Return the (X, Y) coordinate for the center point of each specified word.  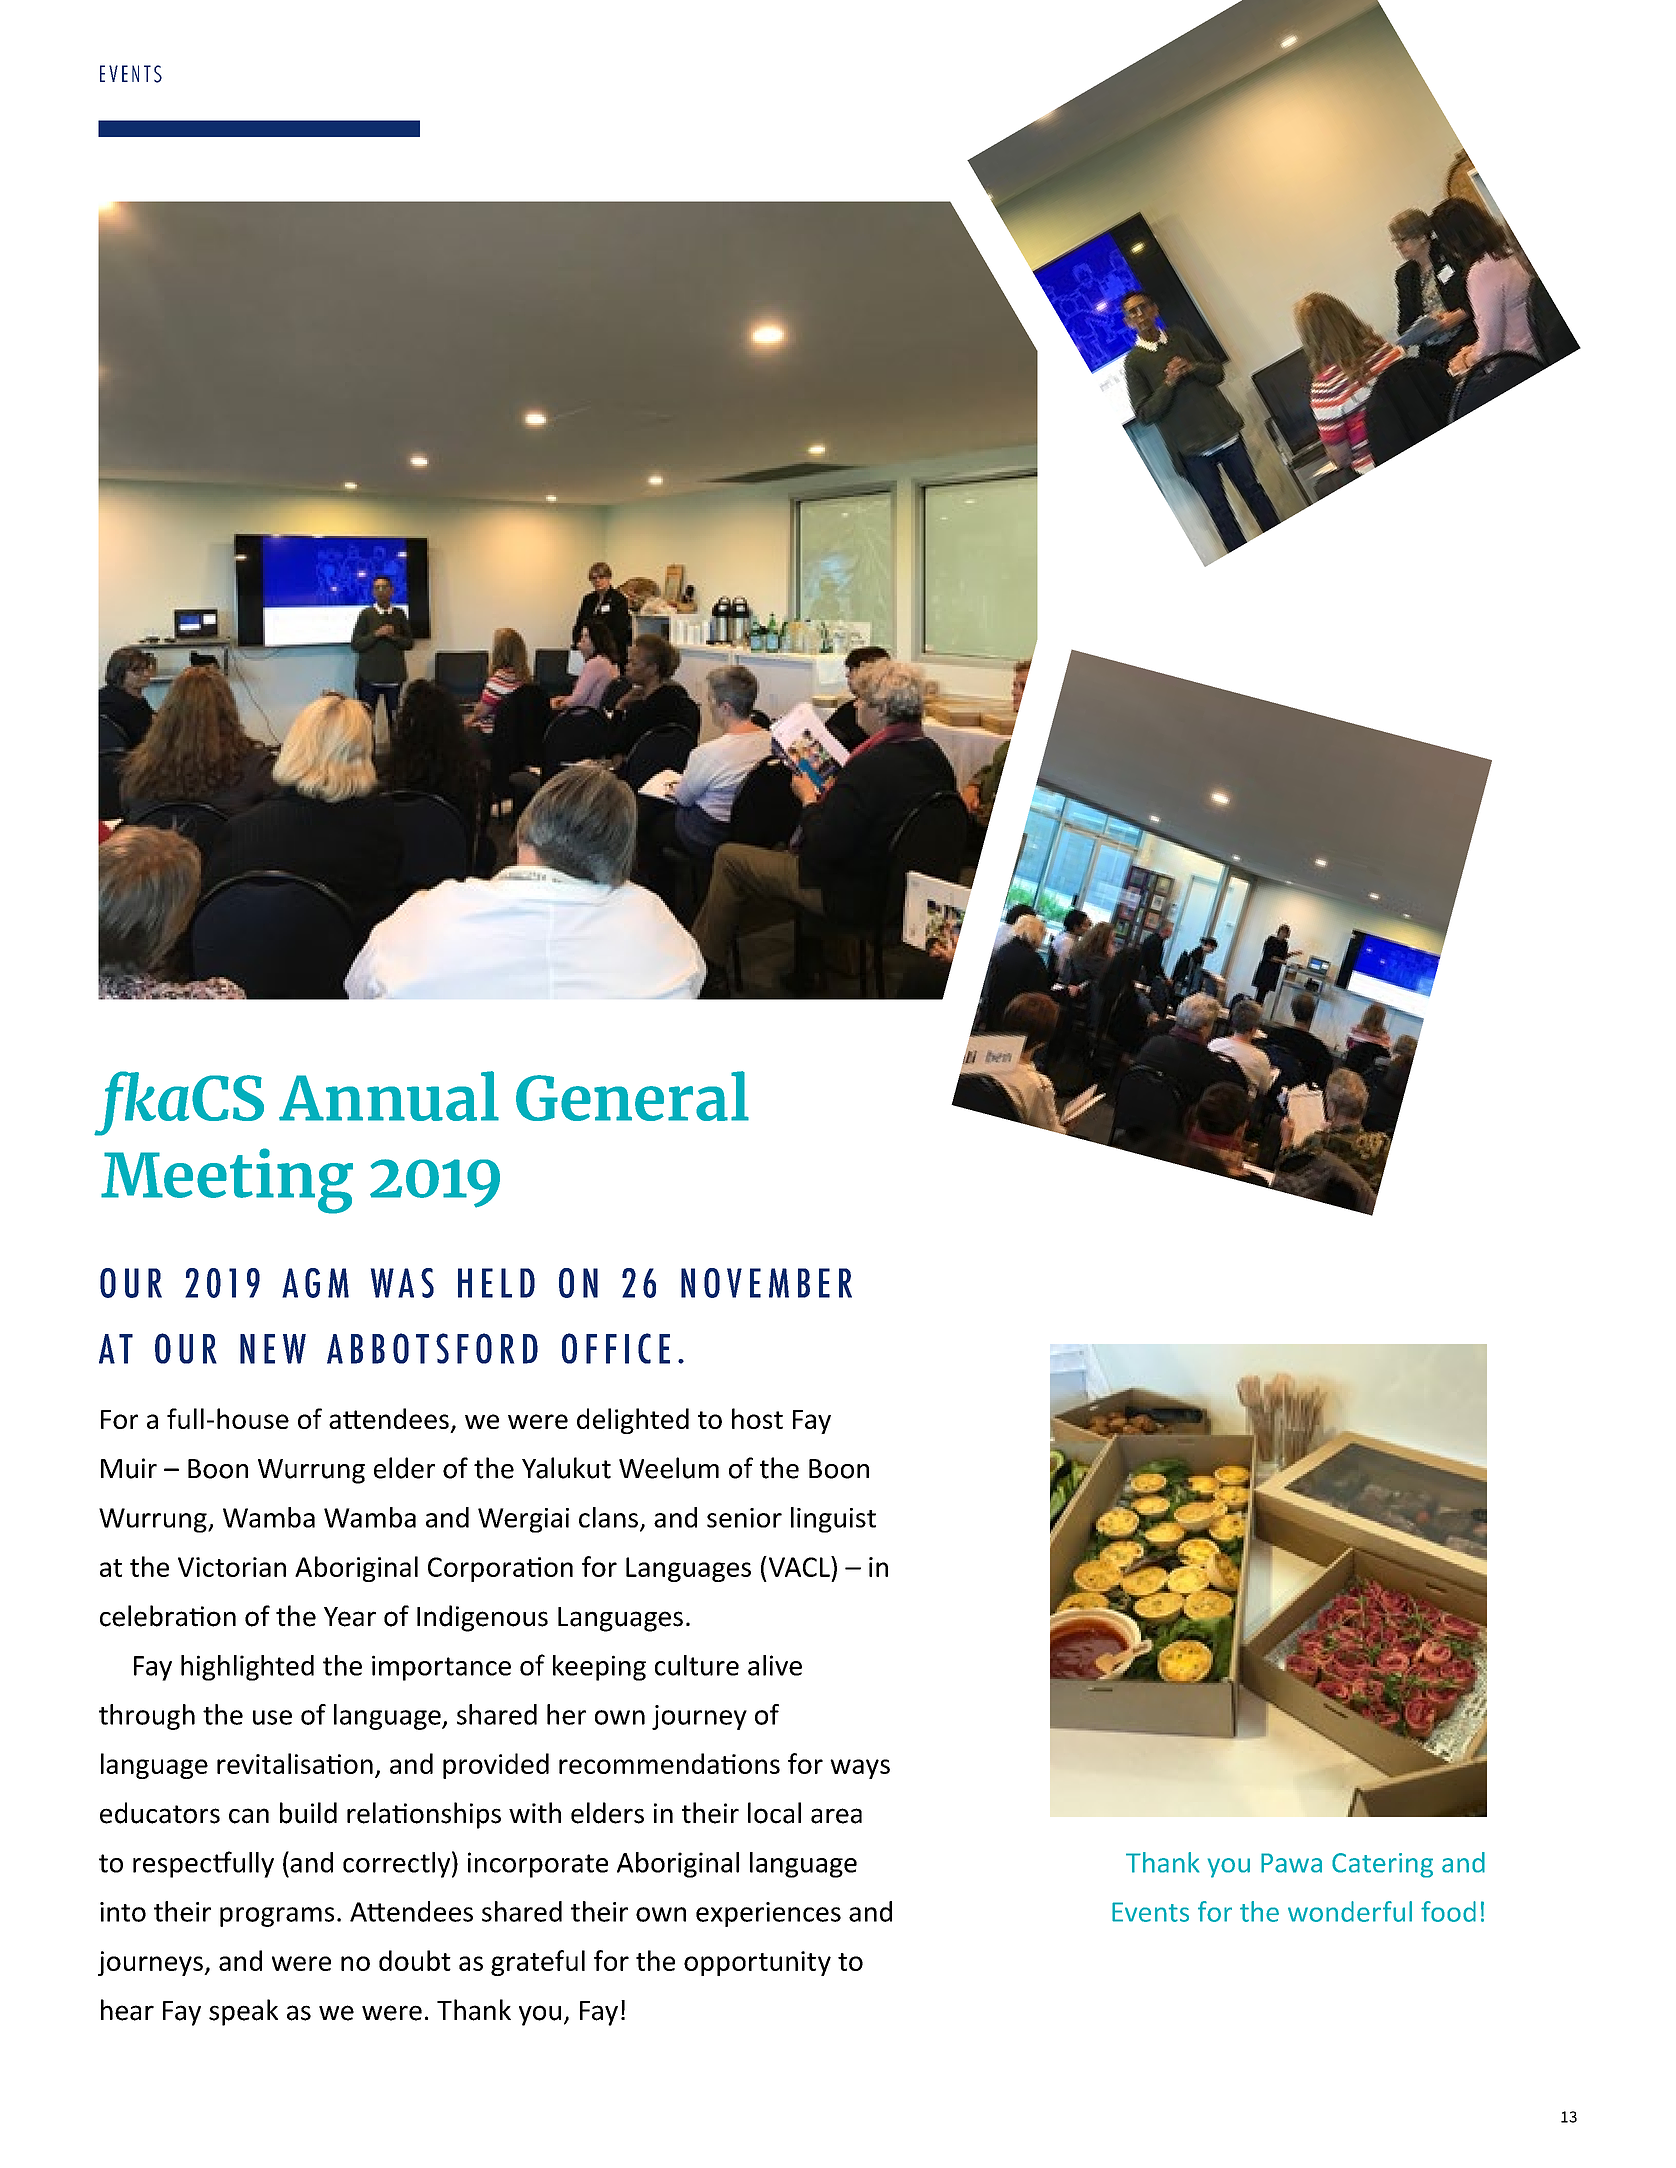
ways (860, 1769)
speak (243, 2012)
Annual (389, 1096)
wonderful (1350, 1911)
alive (775, 1665)
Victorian (232, 1567)
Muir (129, 1468)
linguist (833, 1520)
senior (744, 1518)
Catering (1382, 1865)
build (308, 1813)
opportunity (757, 1963)
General (632, 1096)
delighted (633, 1421)
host (757, 1418)
